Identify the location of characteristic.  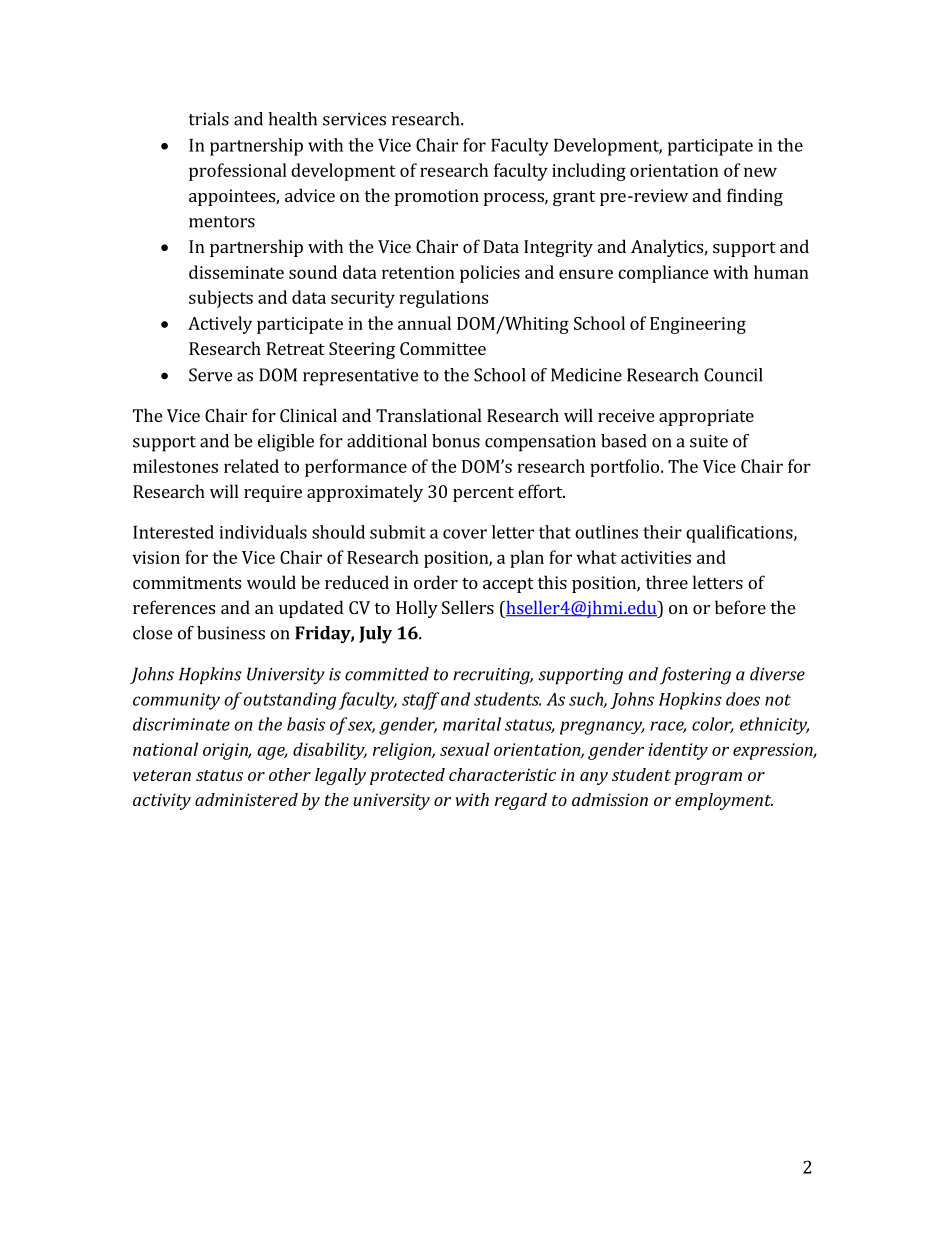
(502, 774).
